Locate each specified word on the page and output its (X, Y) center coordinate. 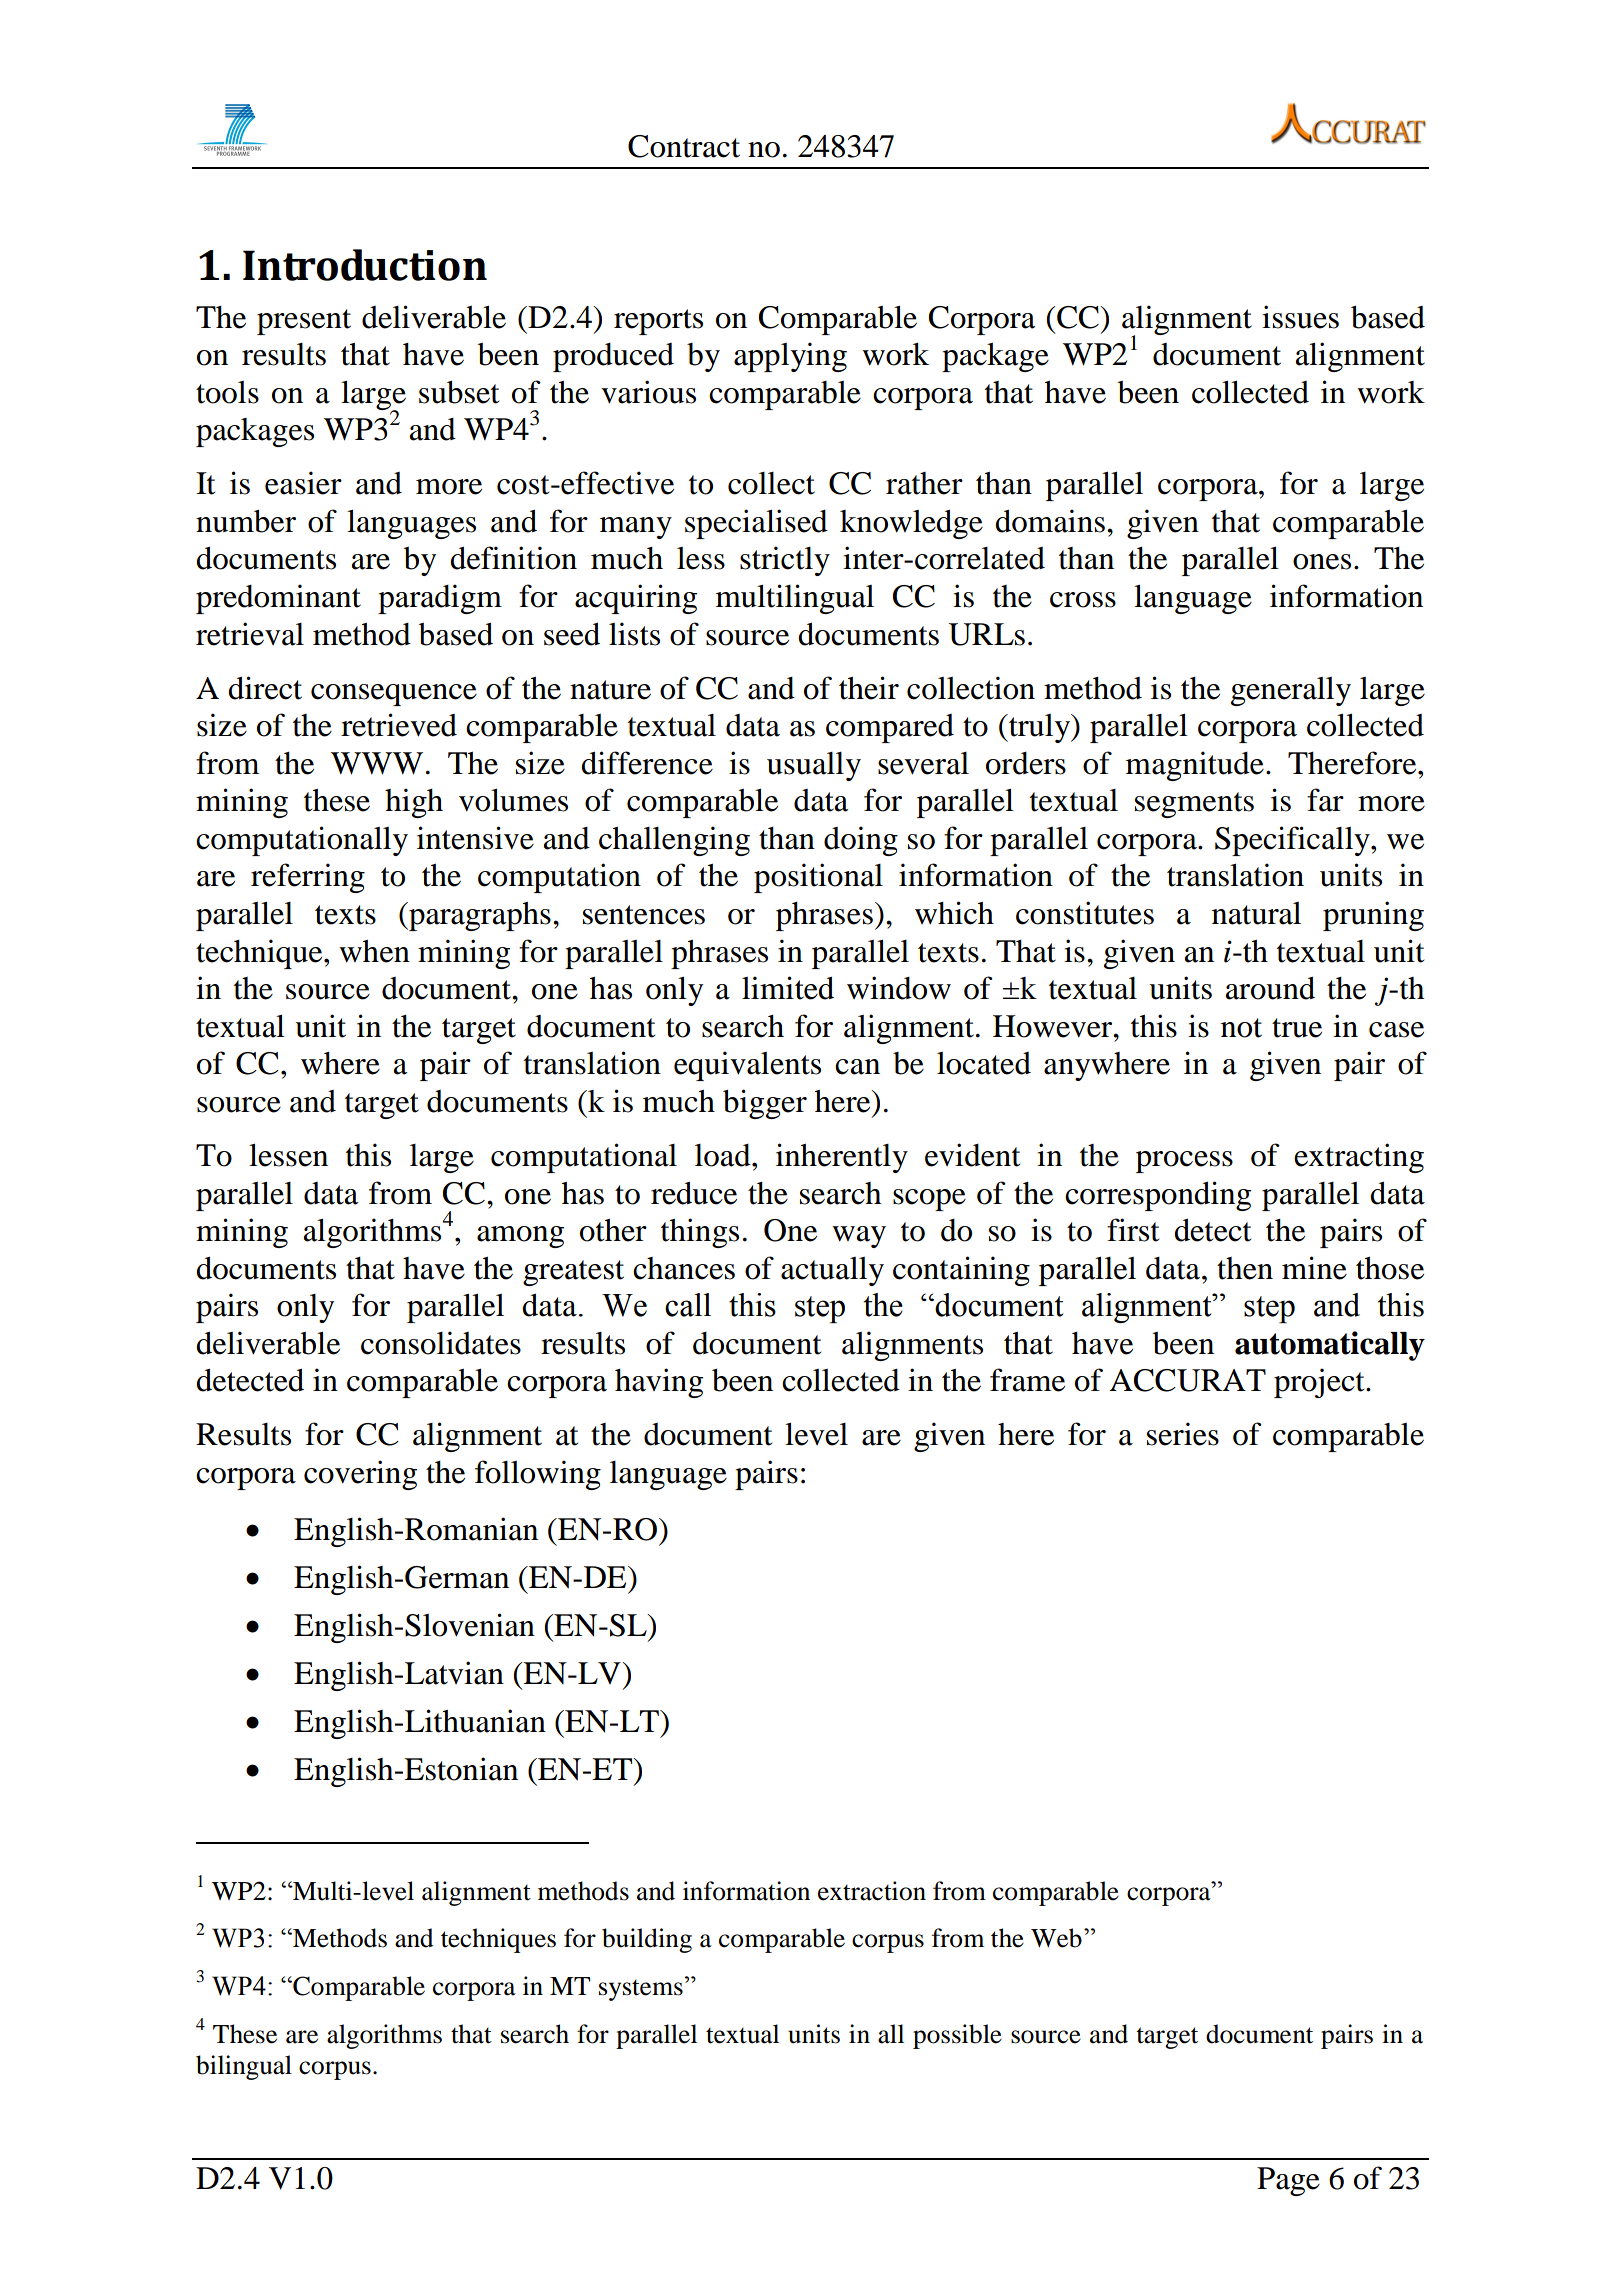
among (520, 1237)
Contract (684, 146)
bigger (765, 1104)
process (1184, 1162)
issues (1300, 317)
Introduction (365, 265)
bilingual (244, 2067)
